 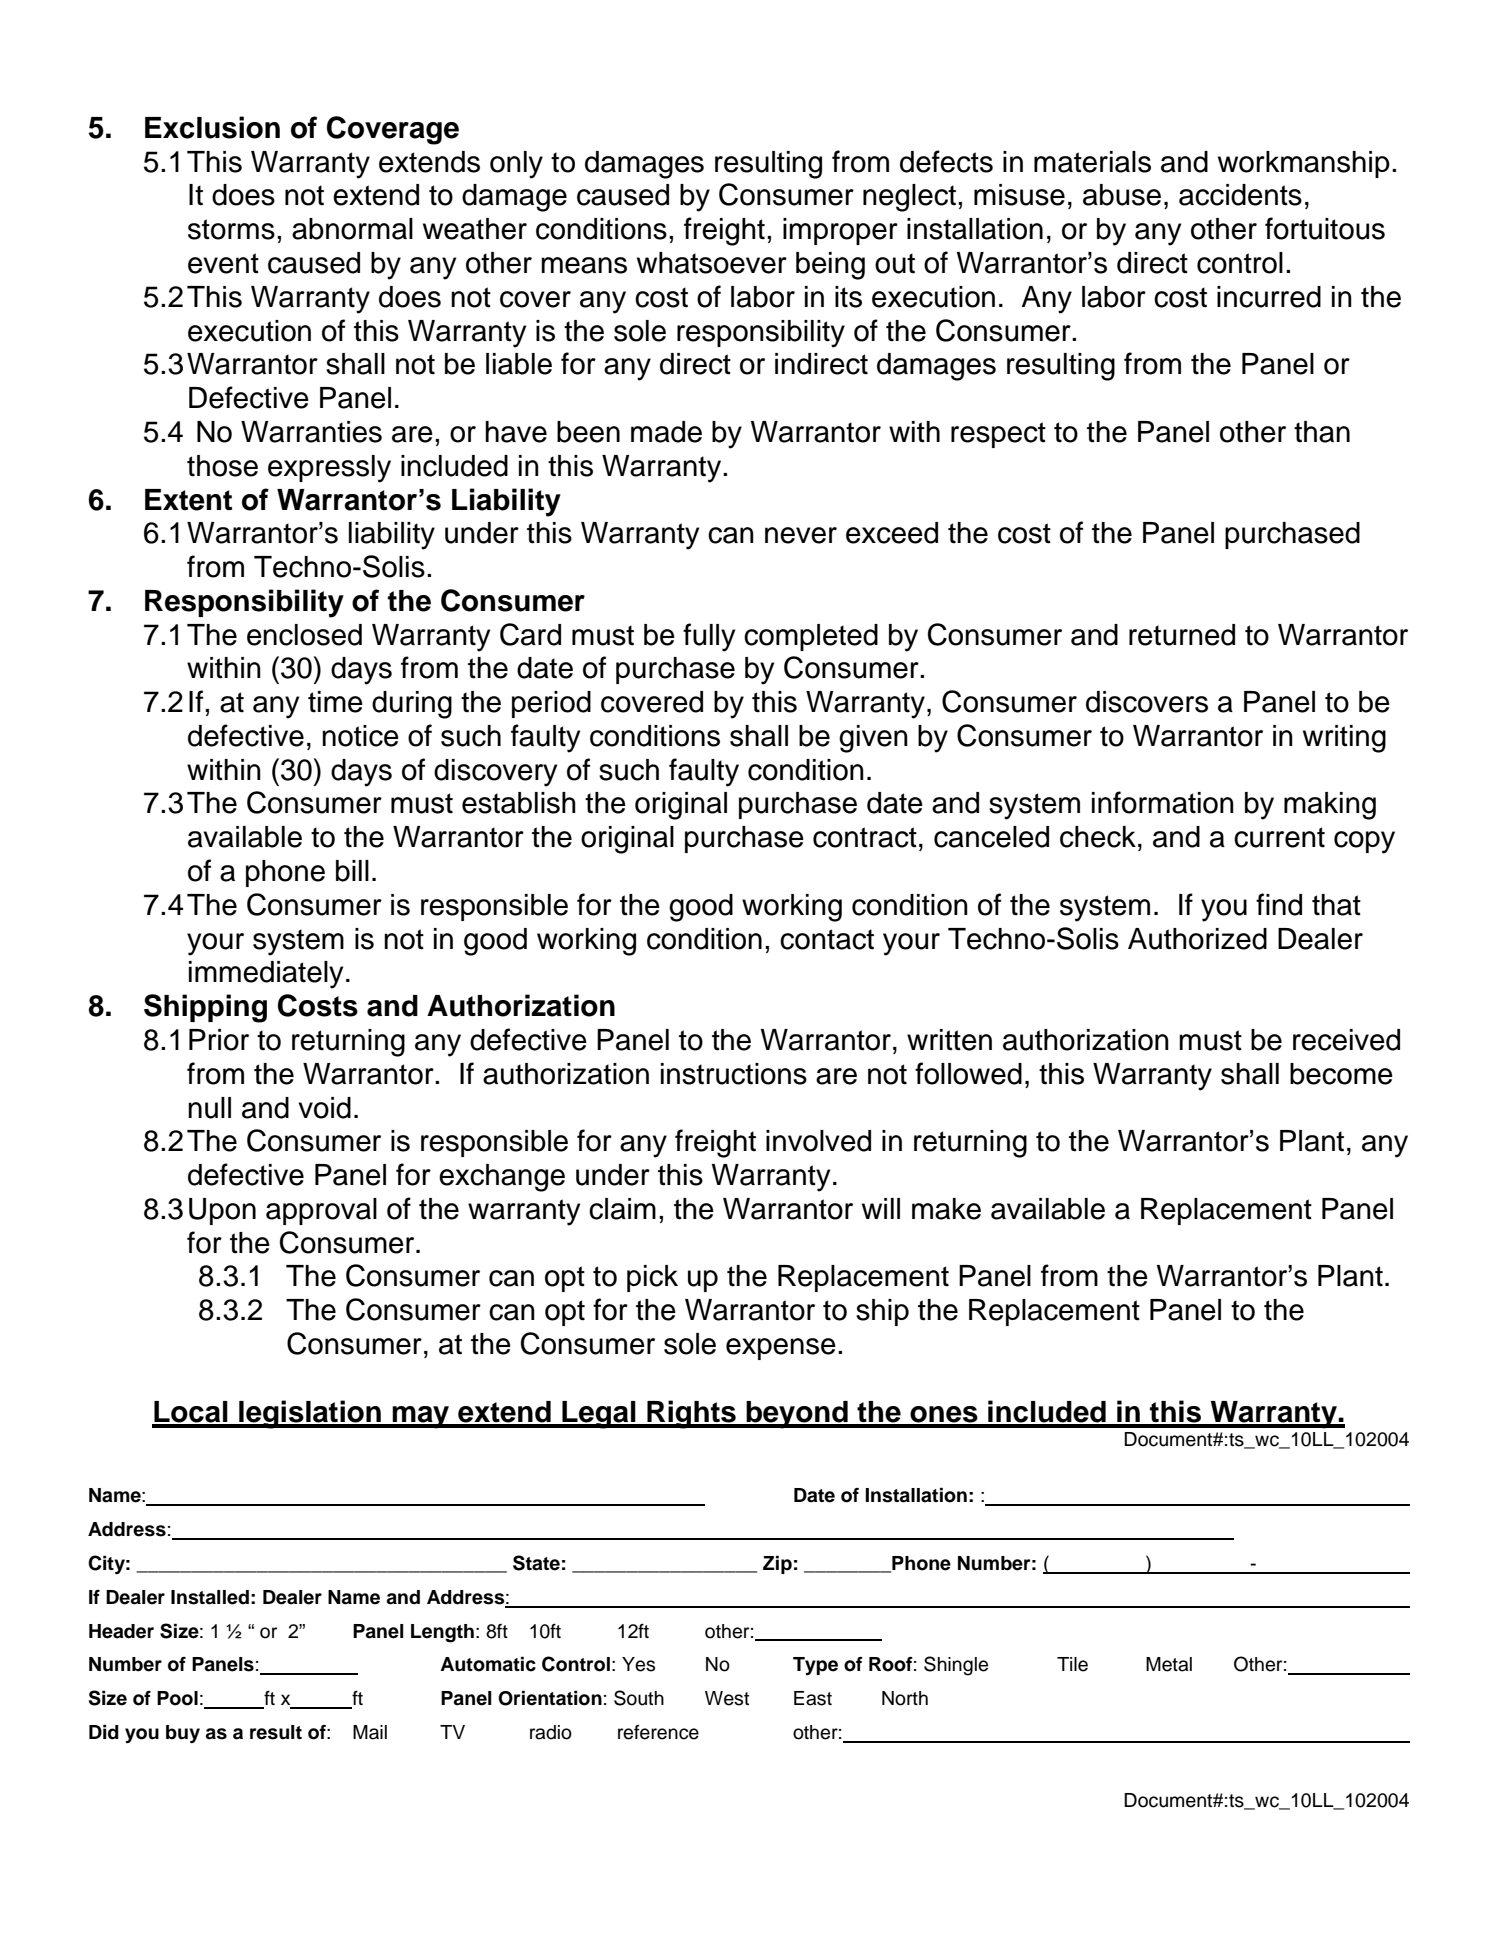 I want to click on accidents, so click(x=1240, y=195).
